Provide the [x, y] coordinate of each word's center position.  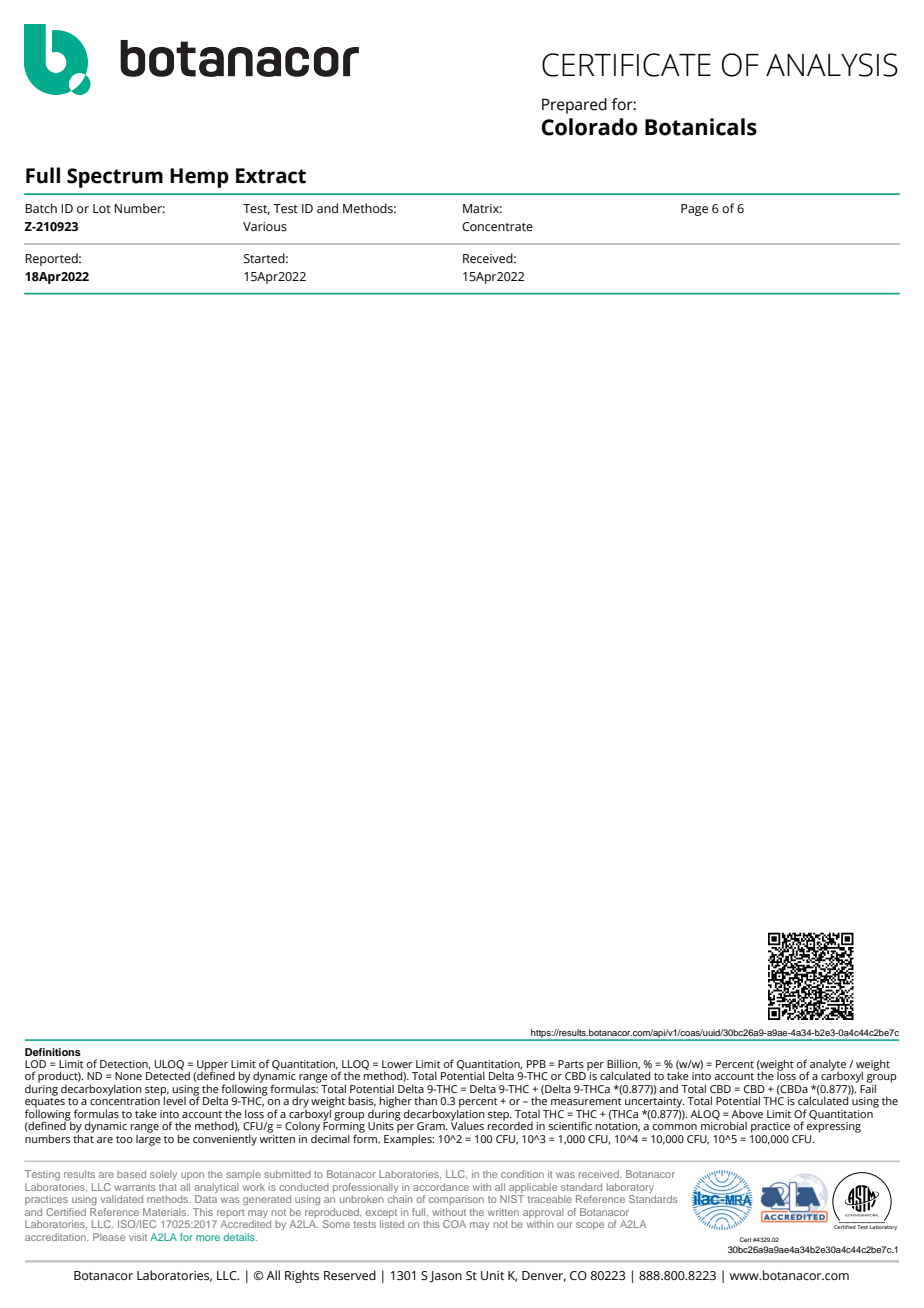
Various [265, 227]
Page [694, 210]
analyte [827, 1066]
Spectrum [115, 178]
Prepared [574, 106]
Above [747, 1114]
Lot [102, 208]
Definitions [53, 1052]
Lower [397, 1064]
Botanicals [701, 127]
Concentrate [497, 226]
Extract [271, 176]
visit [138, 1237]
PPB [536, 1064]
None [128, 1076]
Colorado [590, 127]
